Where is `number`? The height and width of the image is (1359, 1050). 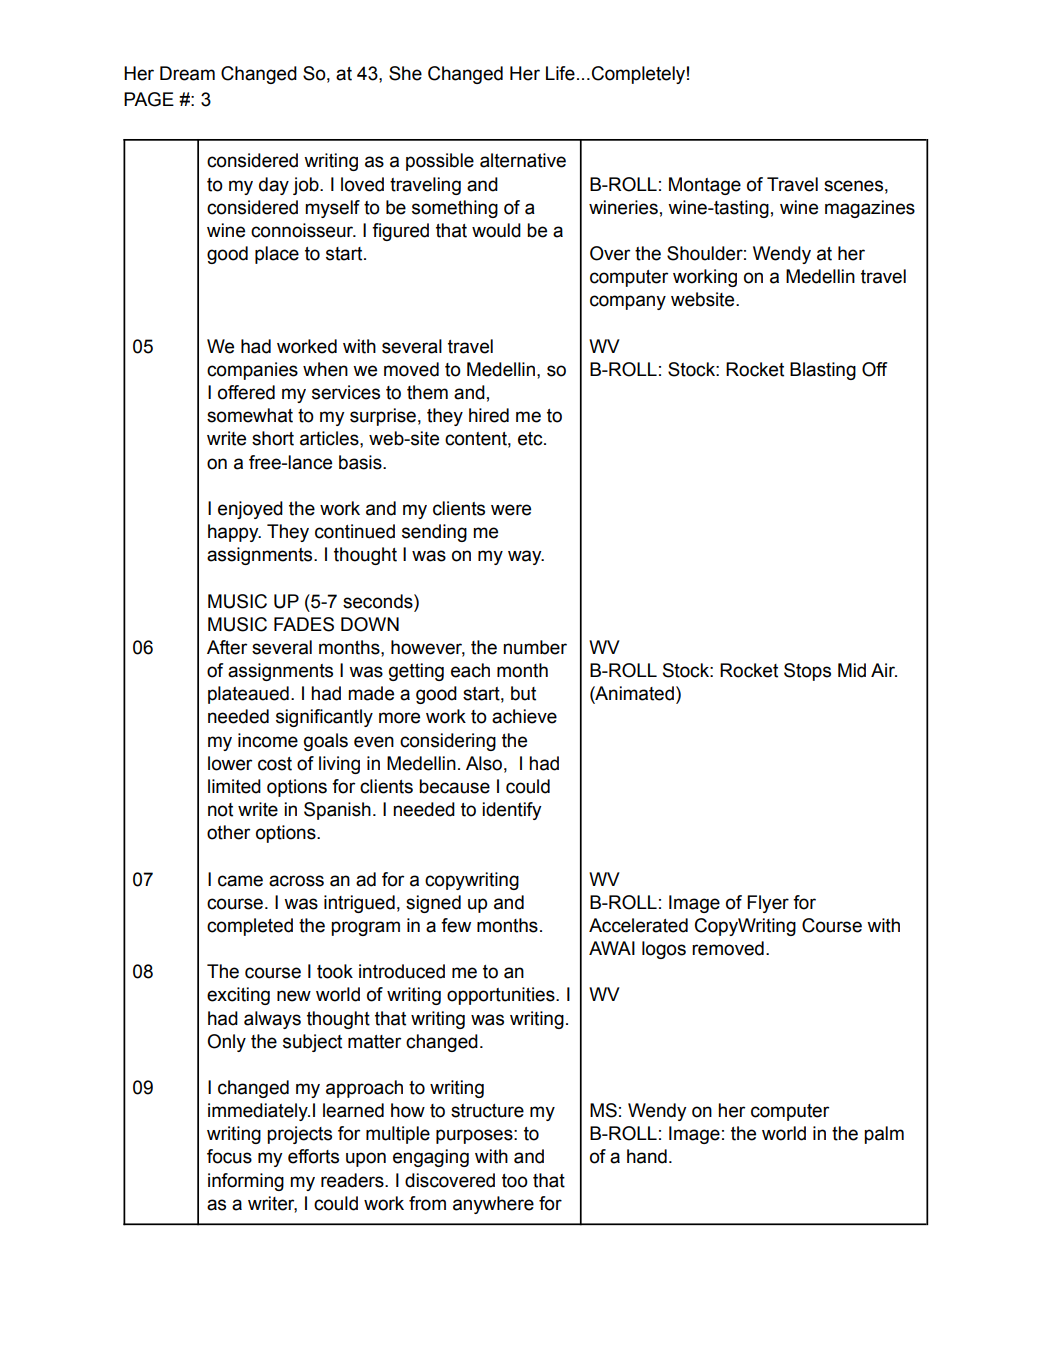
number is located at coordinates (535, 647).
